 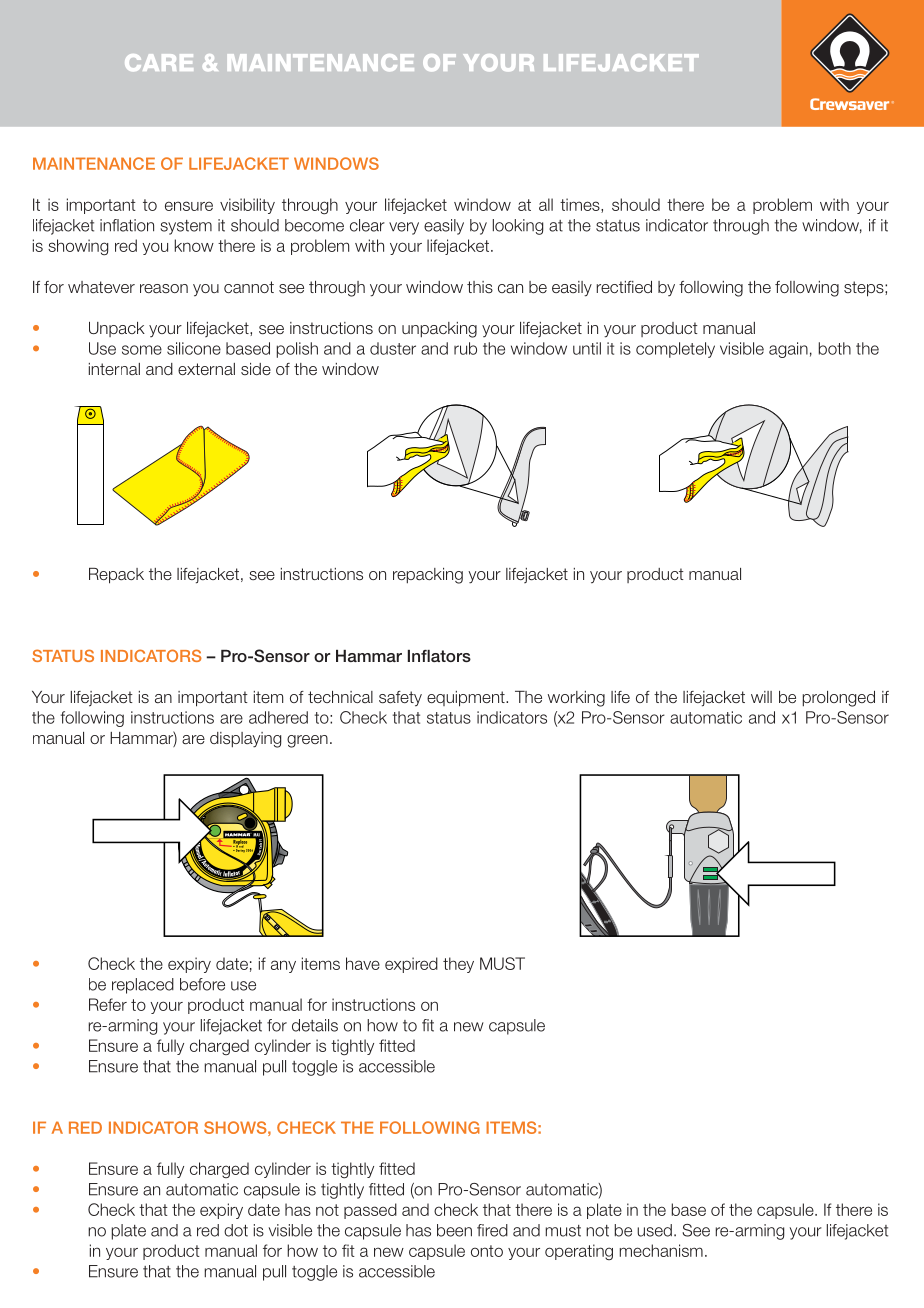 What do you see at coordinates (236, 1230) in the screenshot?
I see `dot` at bounding box center [236, 1230].
